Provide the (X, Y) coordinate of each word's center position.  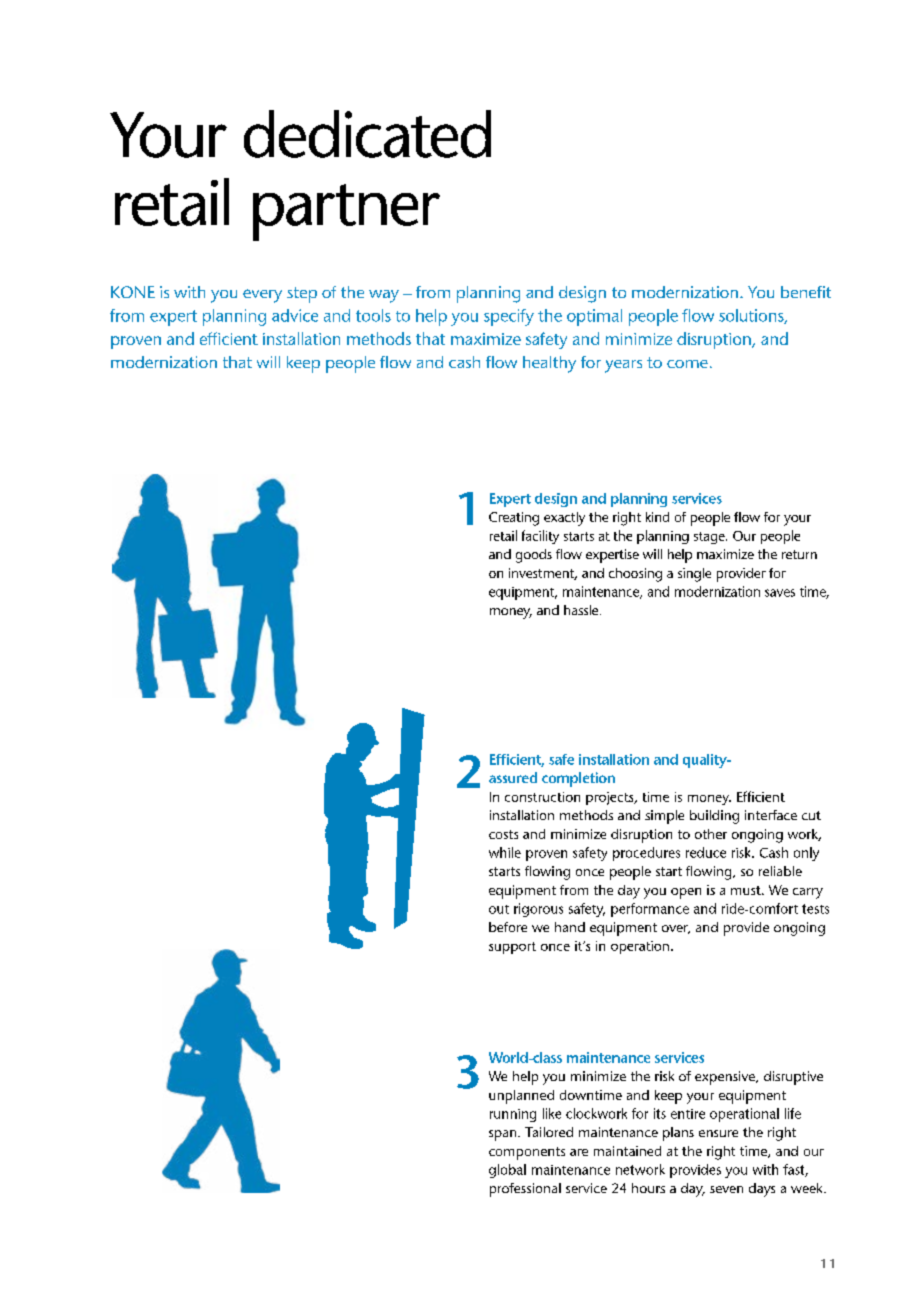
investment (543, 574)
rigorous (538, 910)
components (527, 1153)
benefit (806, 292)
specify (509, 317)
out (499, 909)
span (504, 1135)
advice (295, 315)
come (687, 364)
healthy (549, 364)
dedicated (367, 134)
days (762, 1190)
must (747, 890)
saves (780, 593)
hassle (582, 610)
